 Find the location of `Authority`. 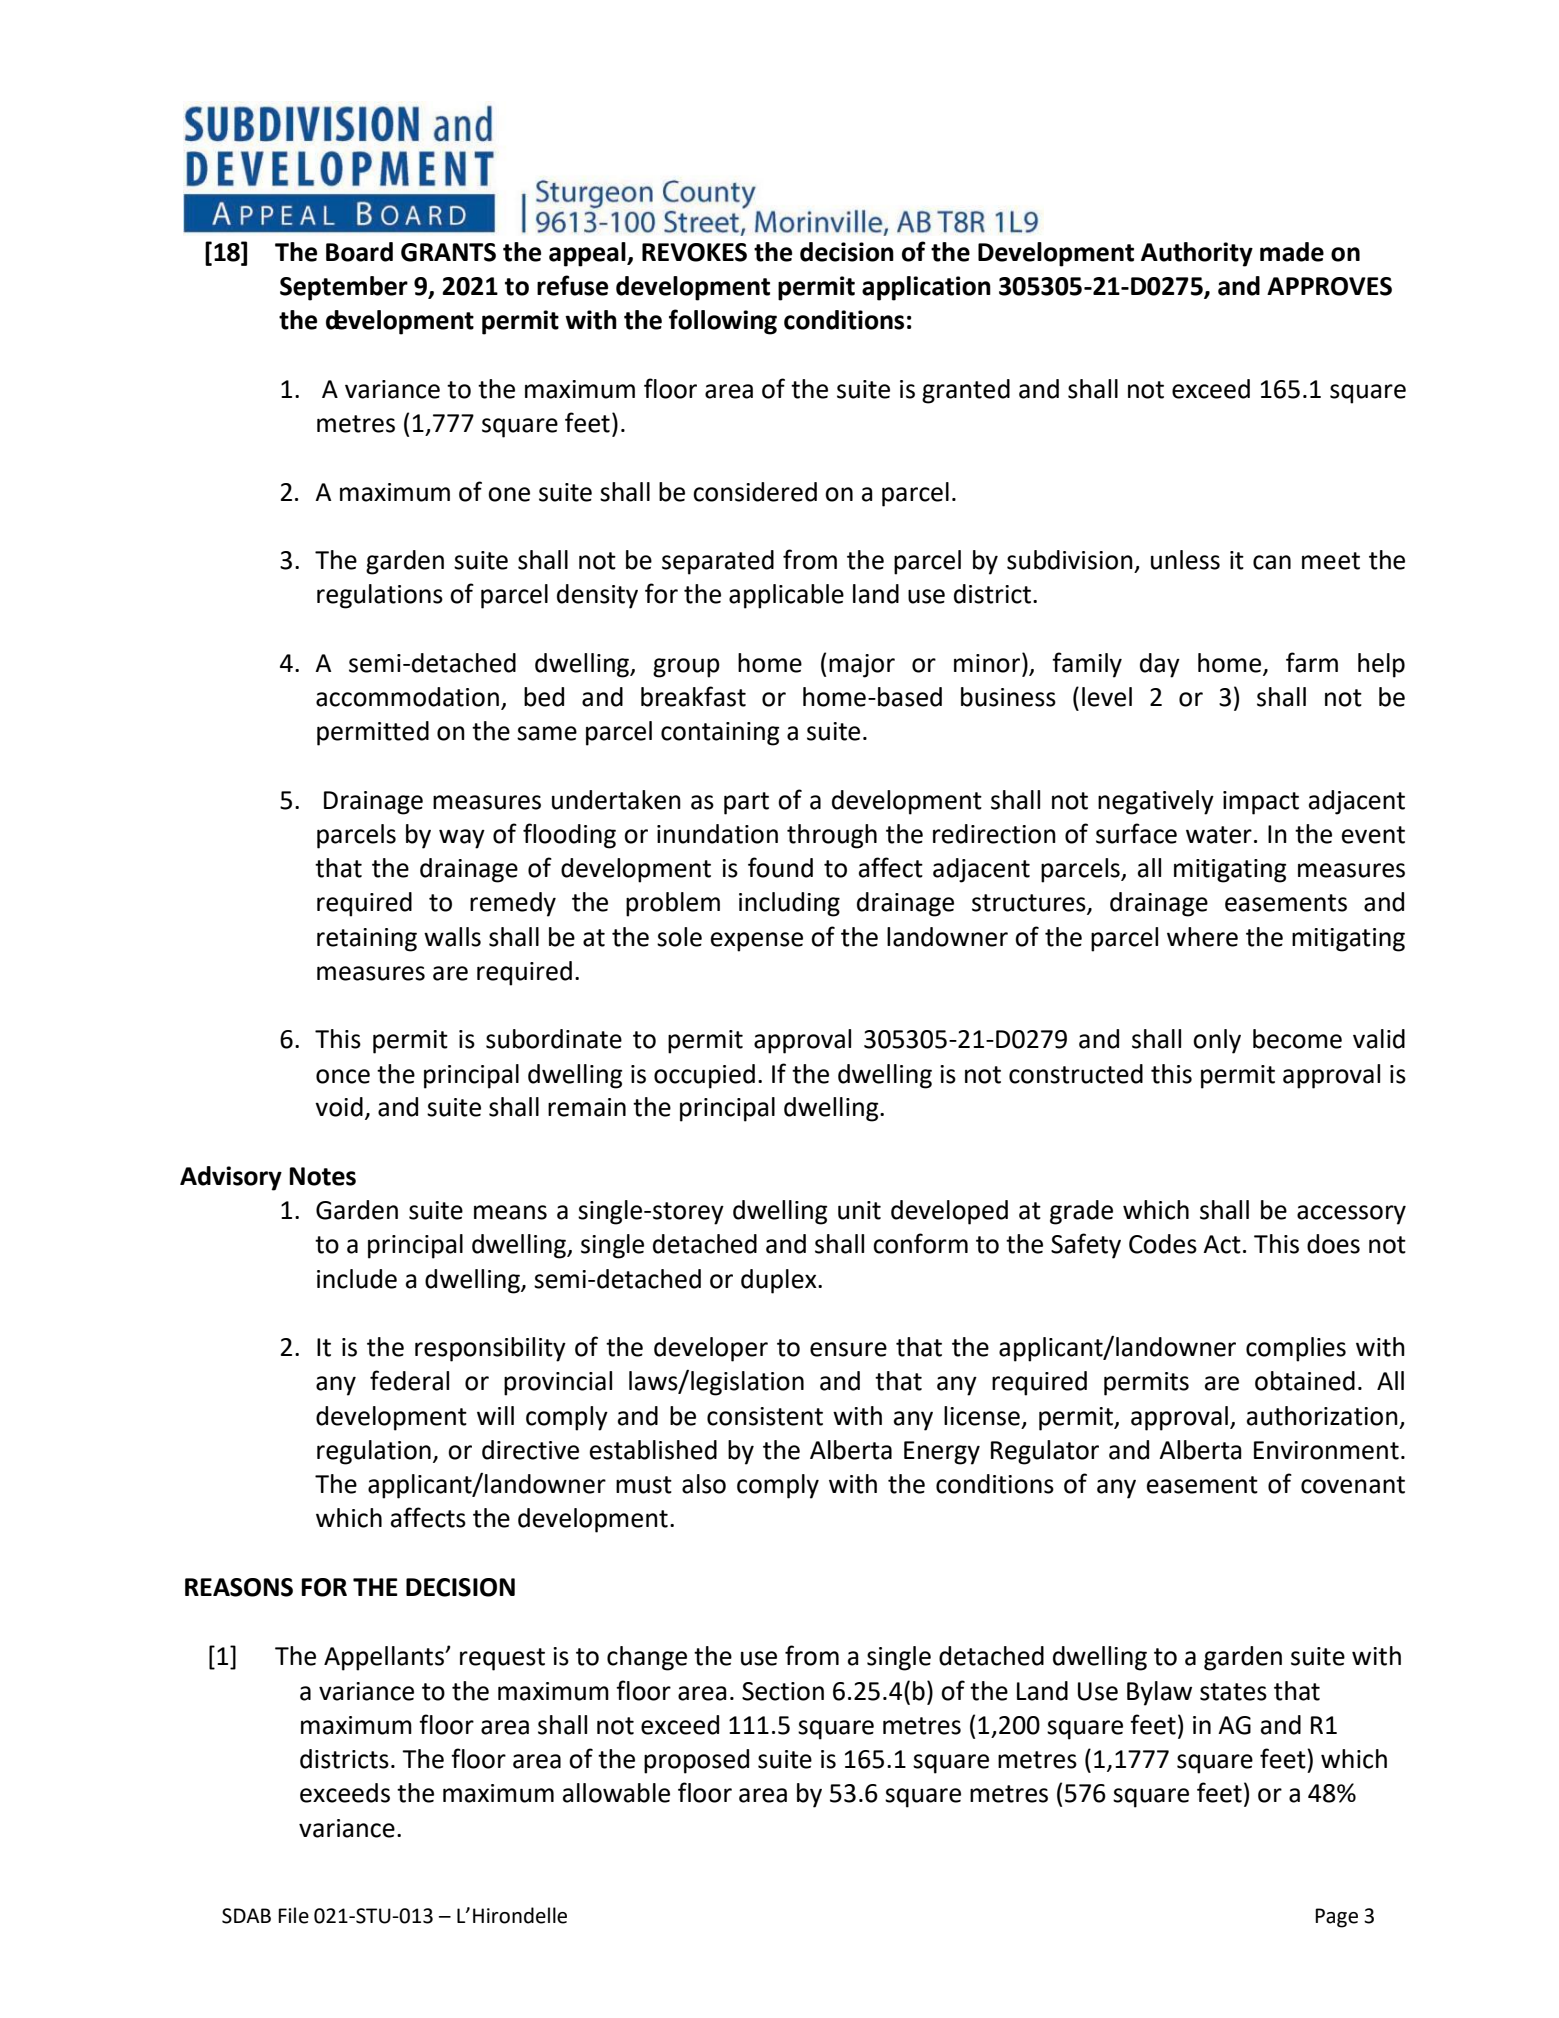

Authority is located at coordinates (1197, 254).
